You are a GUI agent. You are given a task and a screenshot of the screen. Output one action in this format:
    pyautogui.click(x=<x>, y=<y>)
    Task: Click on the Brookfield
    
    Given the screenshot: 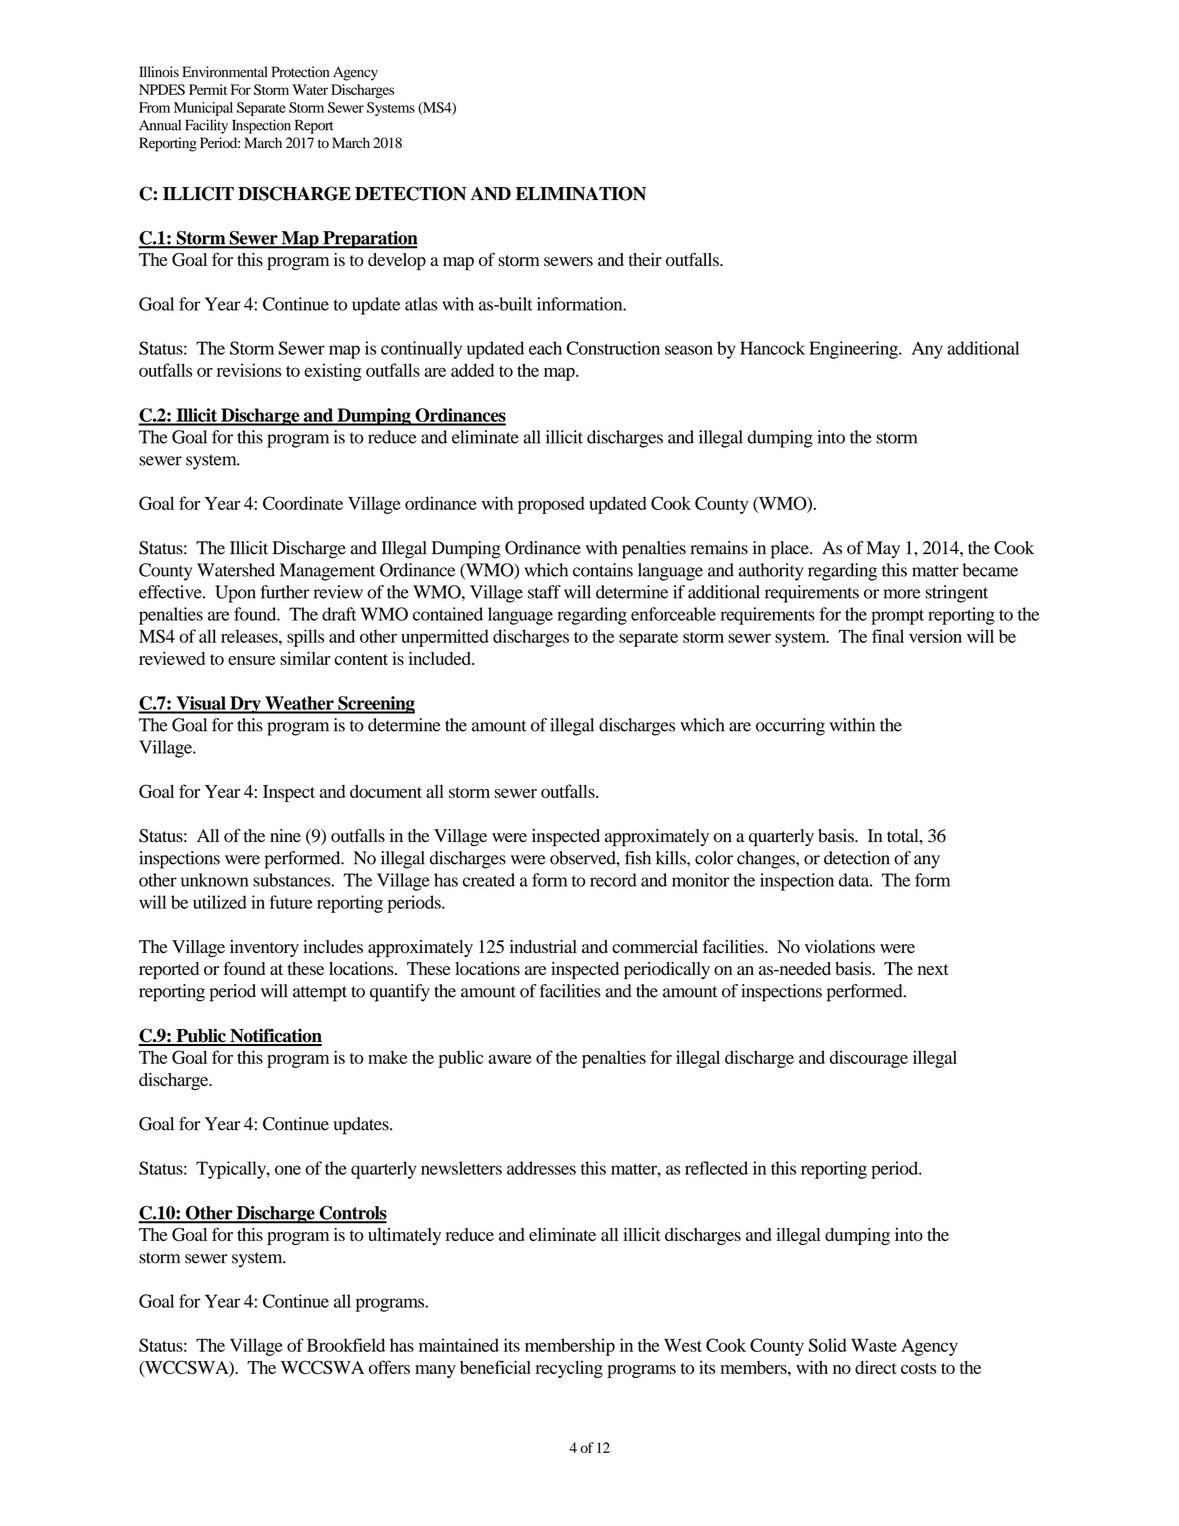 What is the action you would take?
    pyautogui.click(x=346, y=1345)
